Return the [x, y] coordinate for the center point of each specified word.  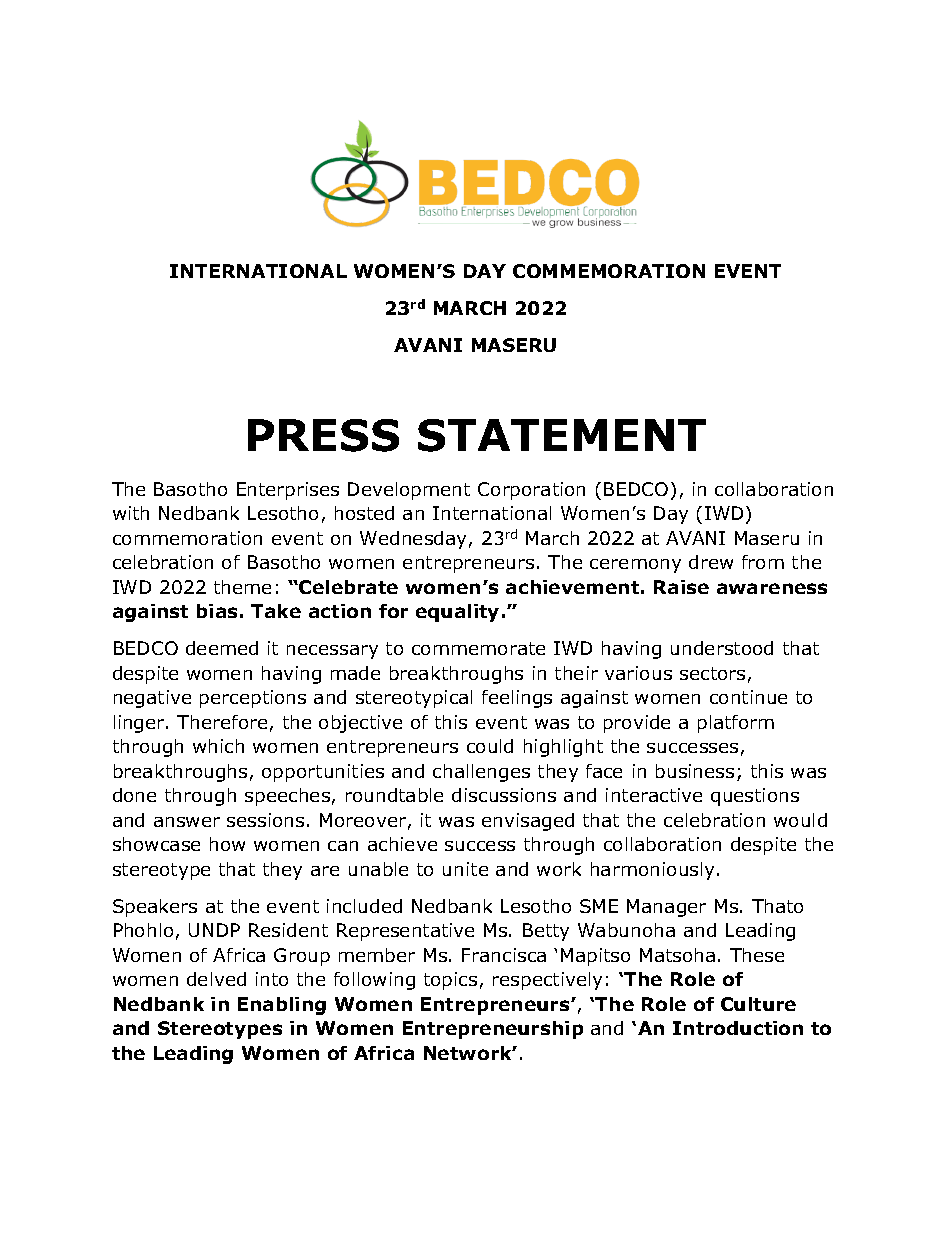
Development [409, 491]
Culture [758, 1004]
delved [216, 979]
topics [450, 981]
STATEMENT [562, 435]
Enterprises [288, 491]
